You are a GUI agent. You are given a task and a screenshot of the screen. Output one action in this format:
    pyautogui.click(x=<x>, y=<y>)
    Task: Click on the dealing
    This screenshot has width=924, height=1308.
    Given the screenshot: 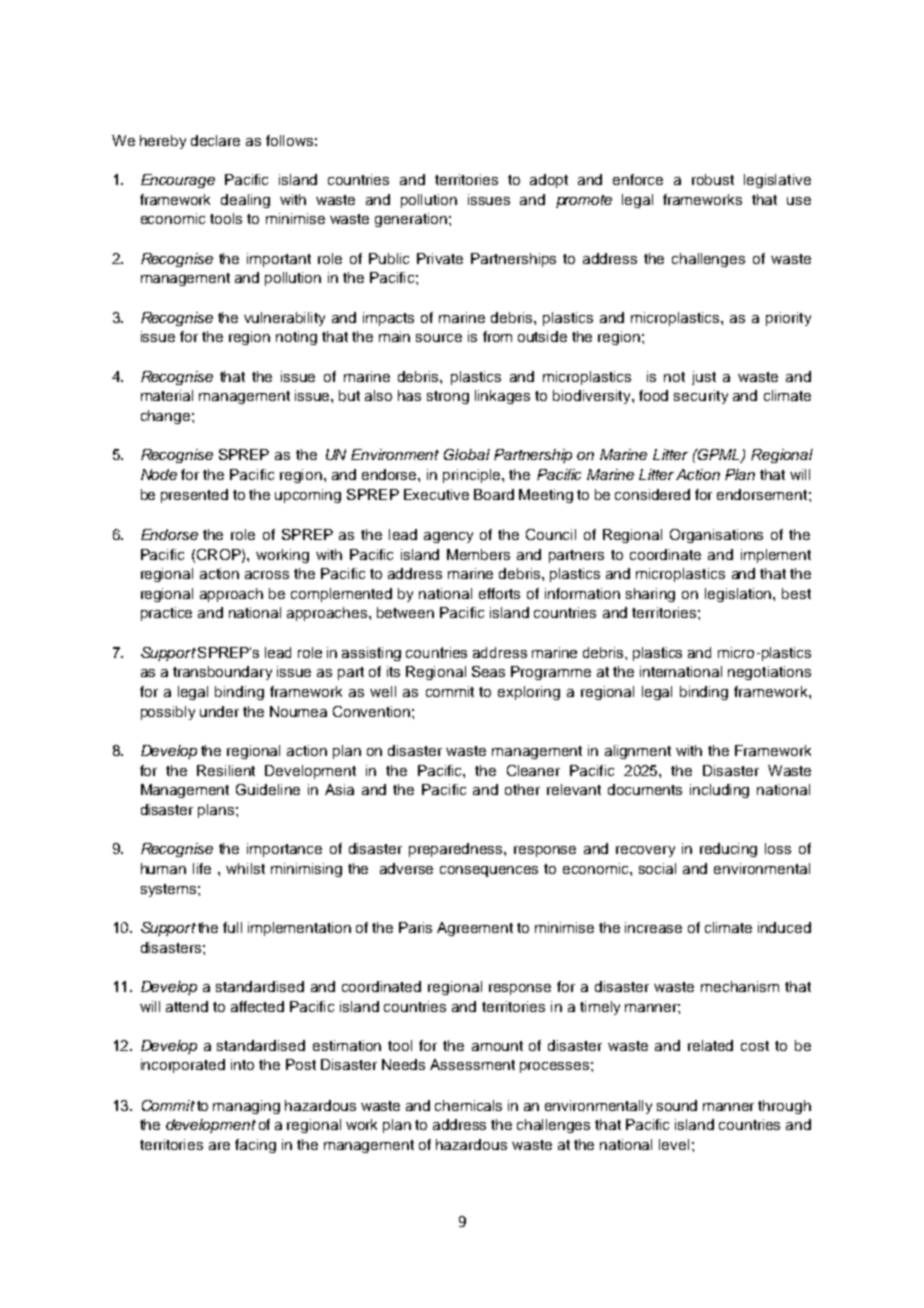 What is the action you would take?
    pyautogui.click(x=245, y=201)
